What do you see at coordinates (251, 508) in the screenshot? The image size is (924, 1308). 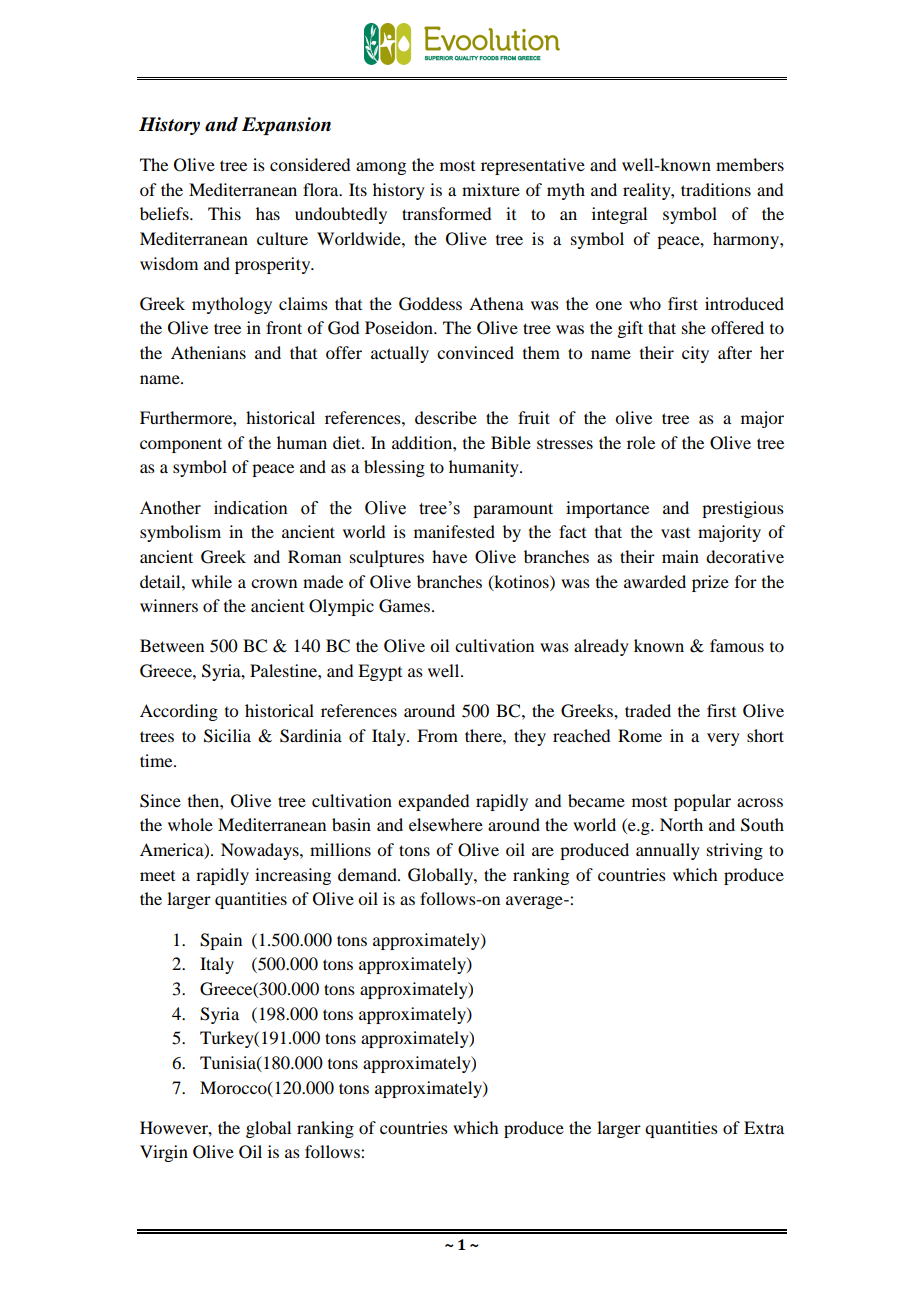 I see `indication` at bounding box center [251, 508].
